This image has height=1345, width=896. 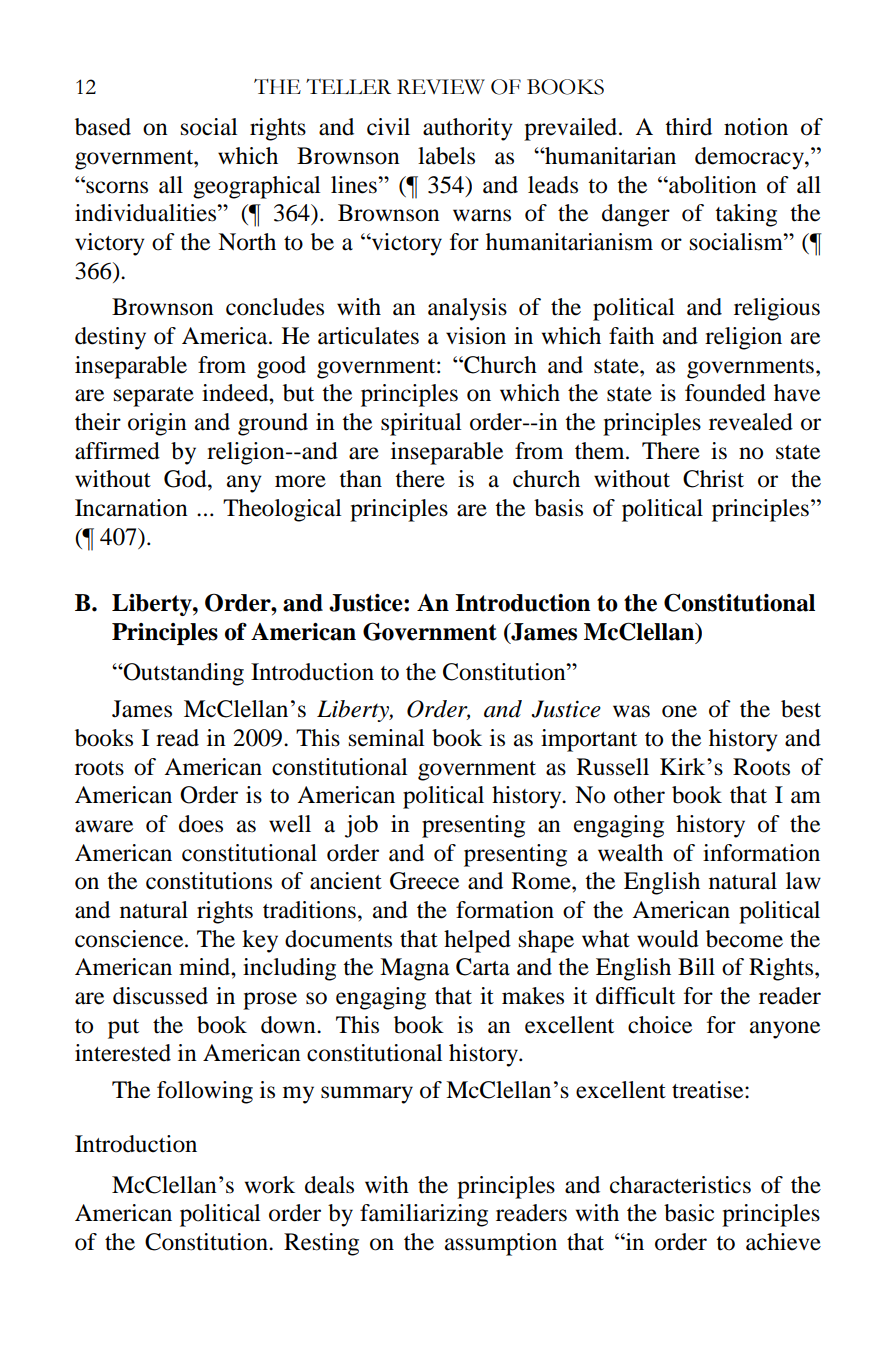 I want to click on work, so click(x=270, y=1185).
